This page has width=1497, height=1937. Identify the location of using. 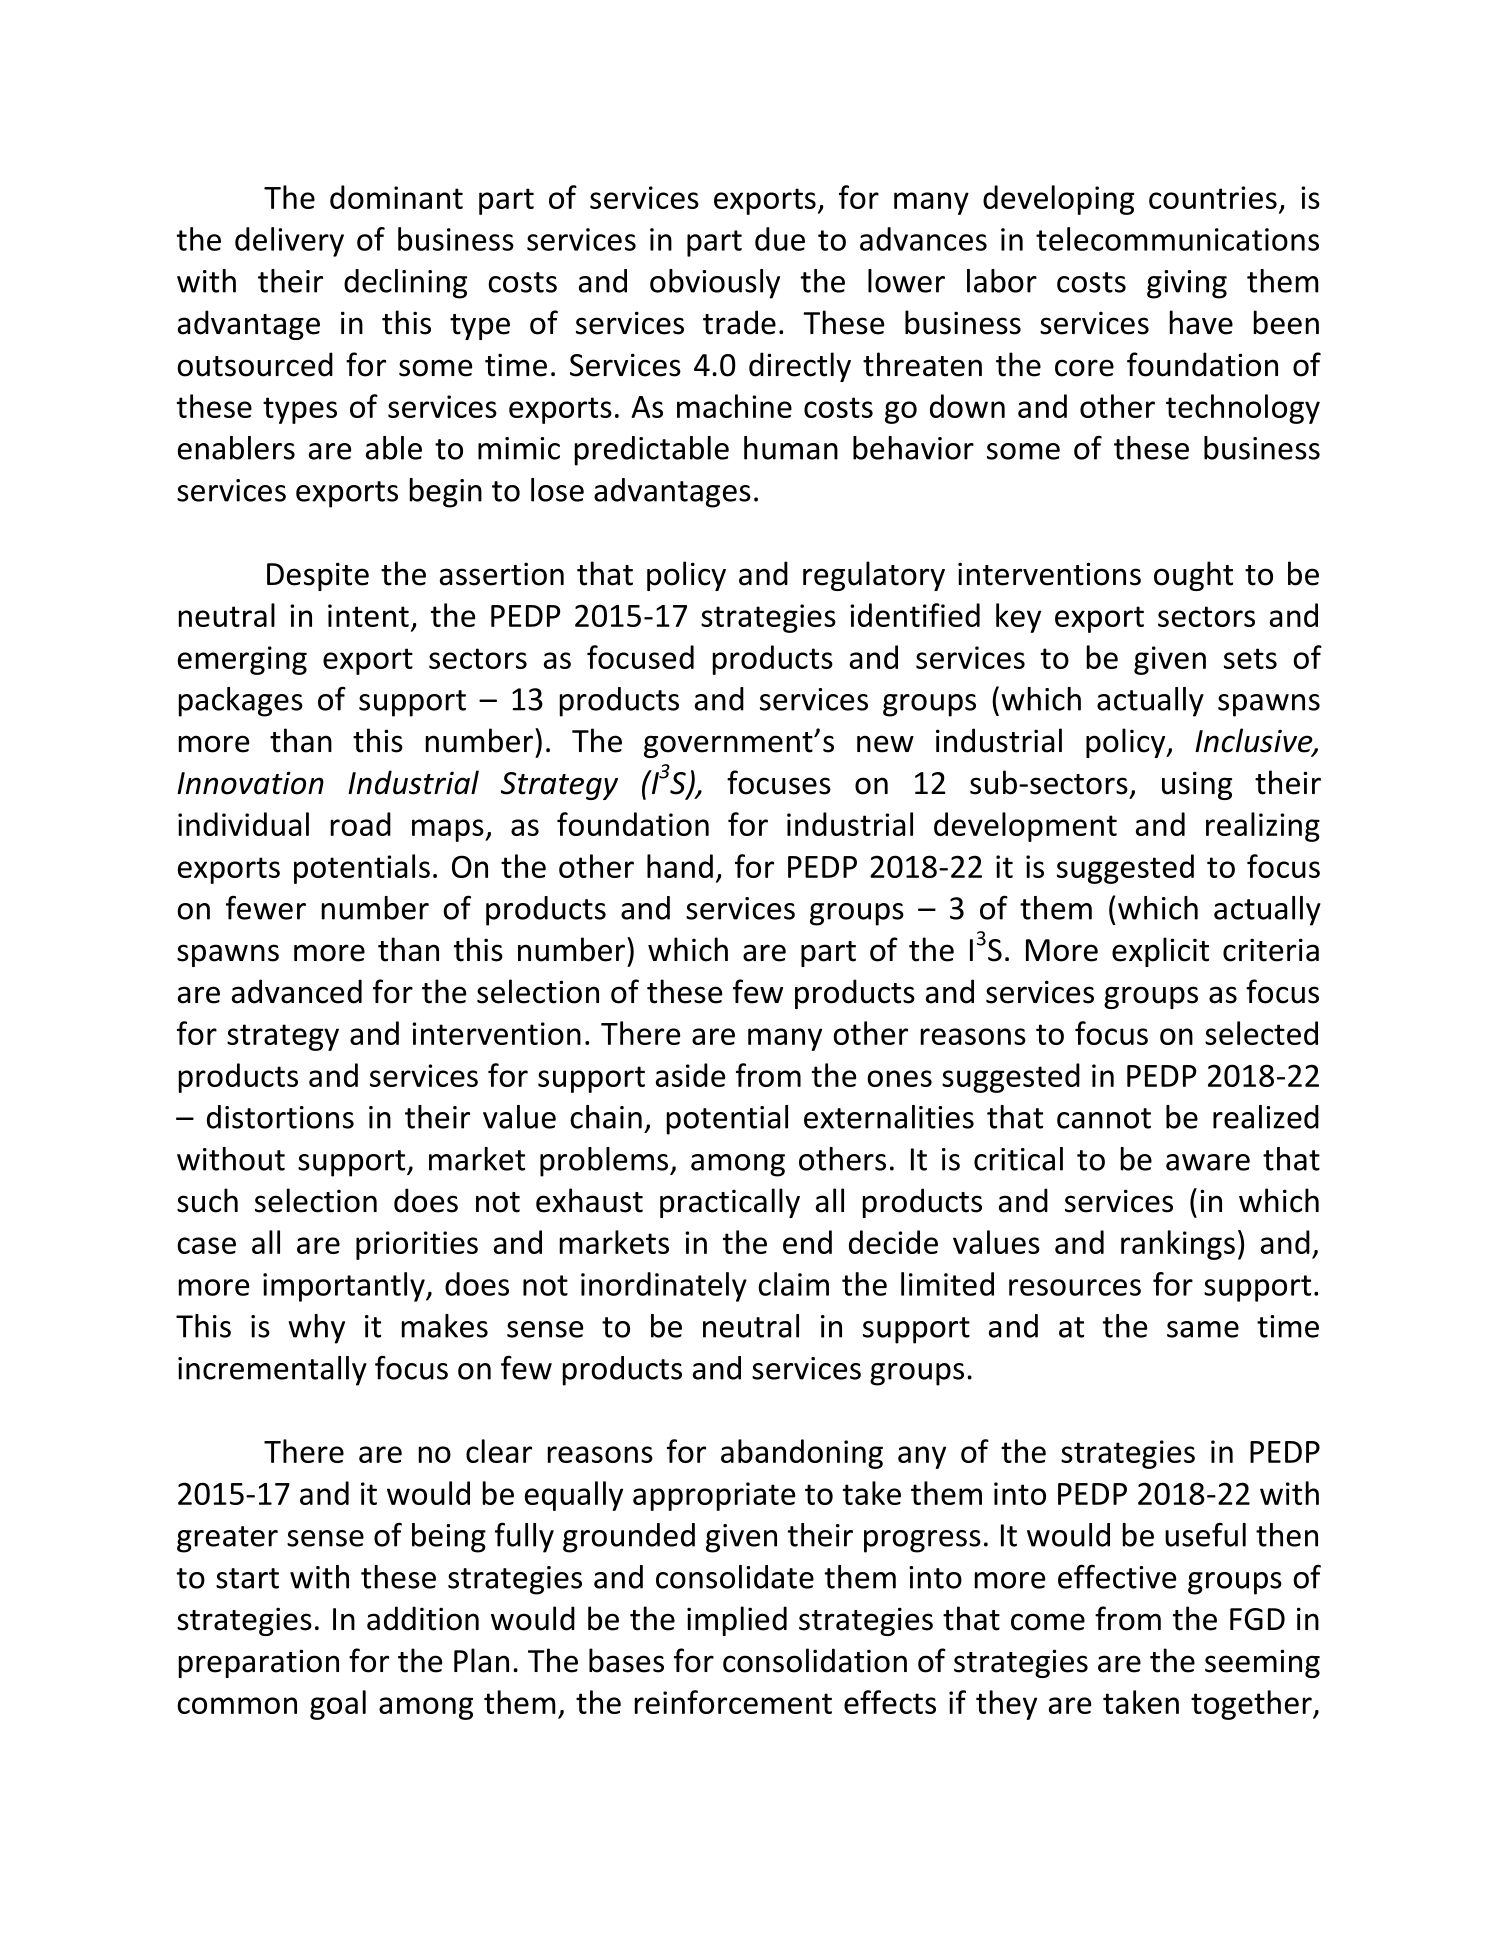
(1197, 785).
